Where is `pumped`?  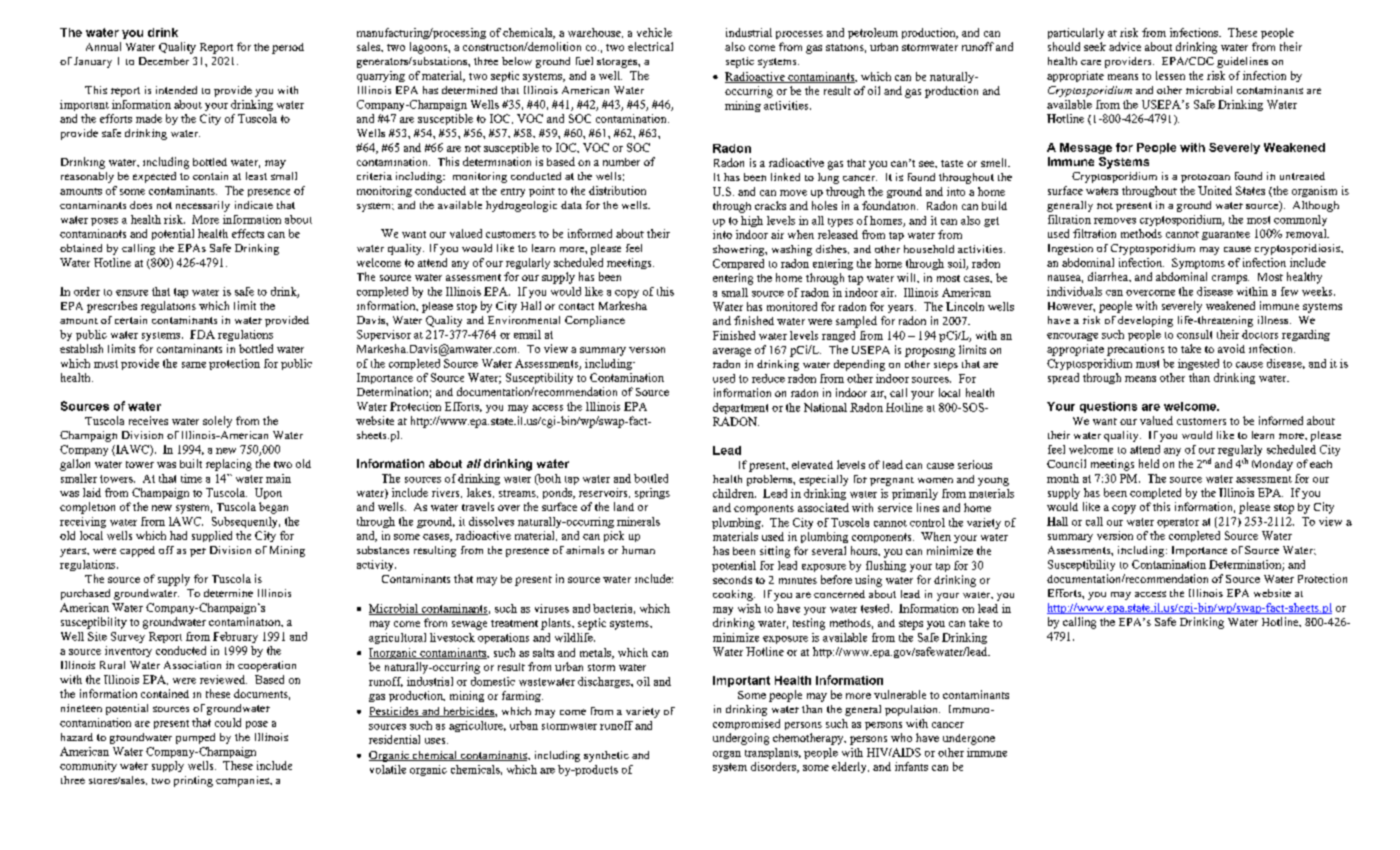
pumped is located at coordinates (195, 738).
